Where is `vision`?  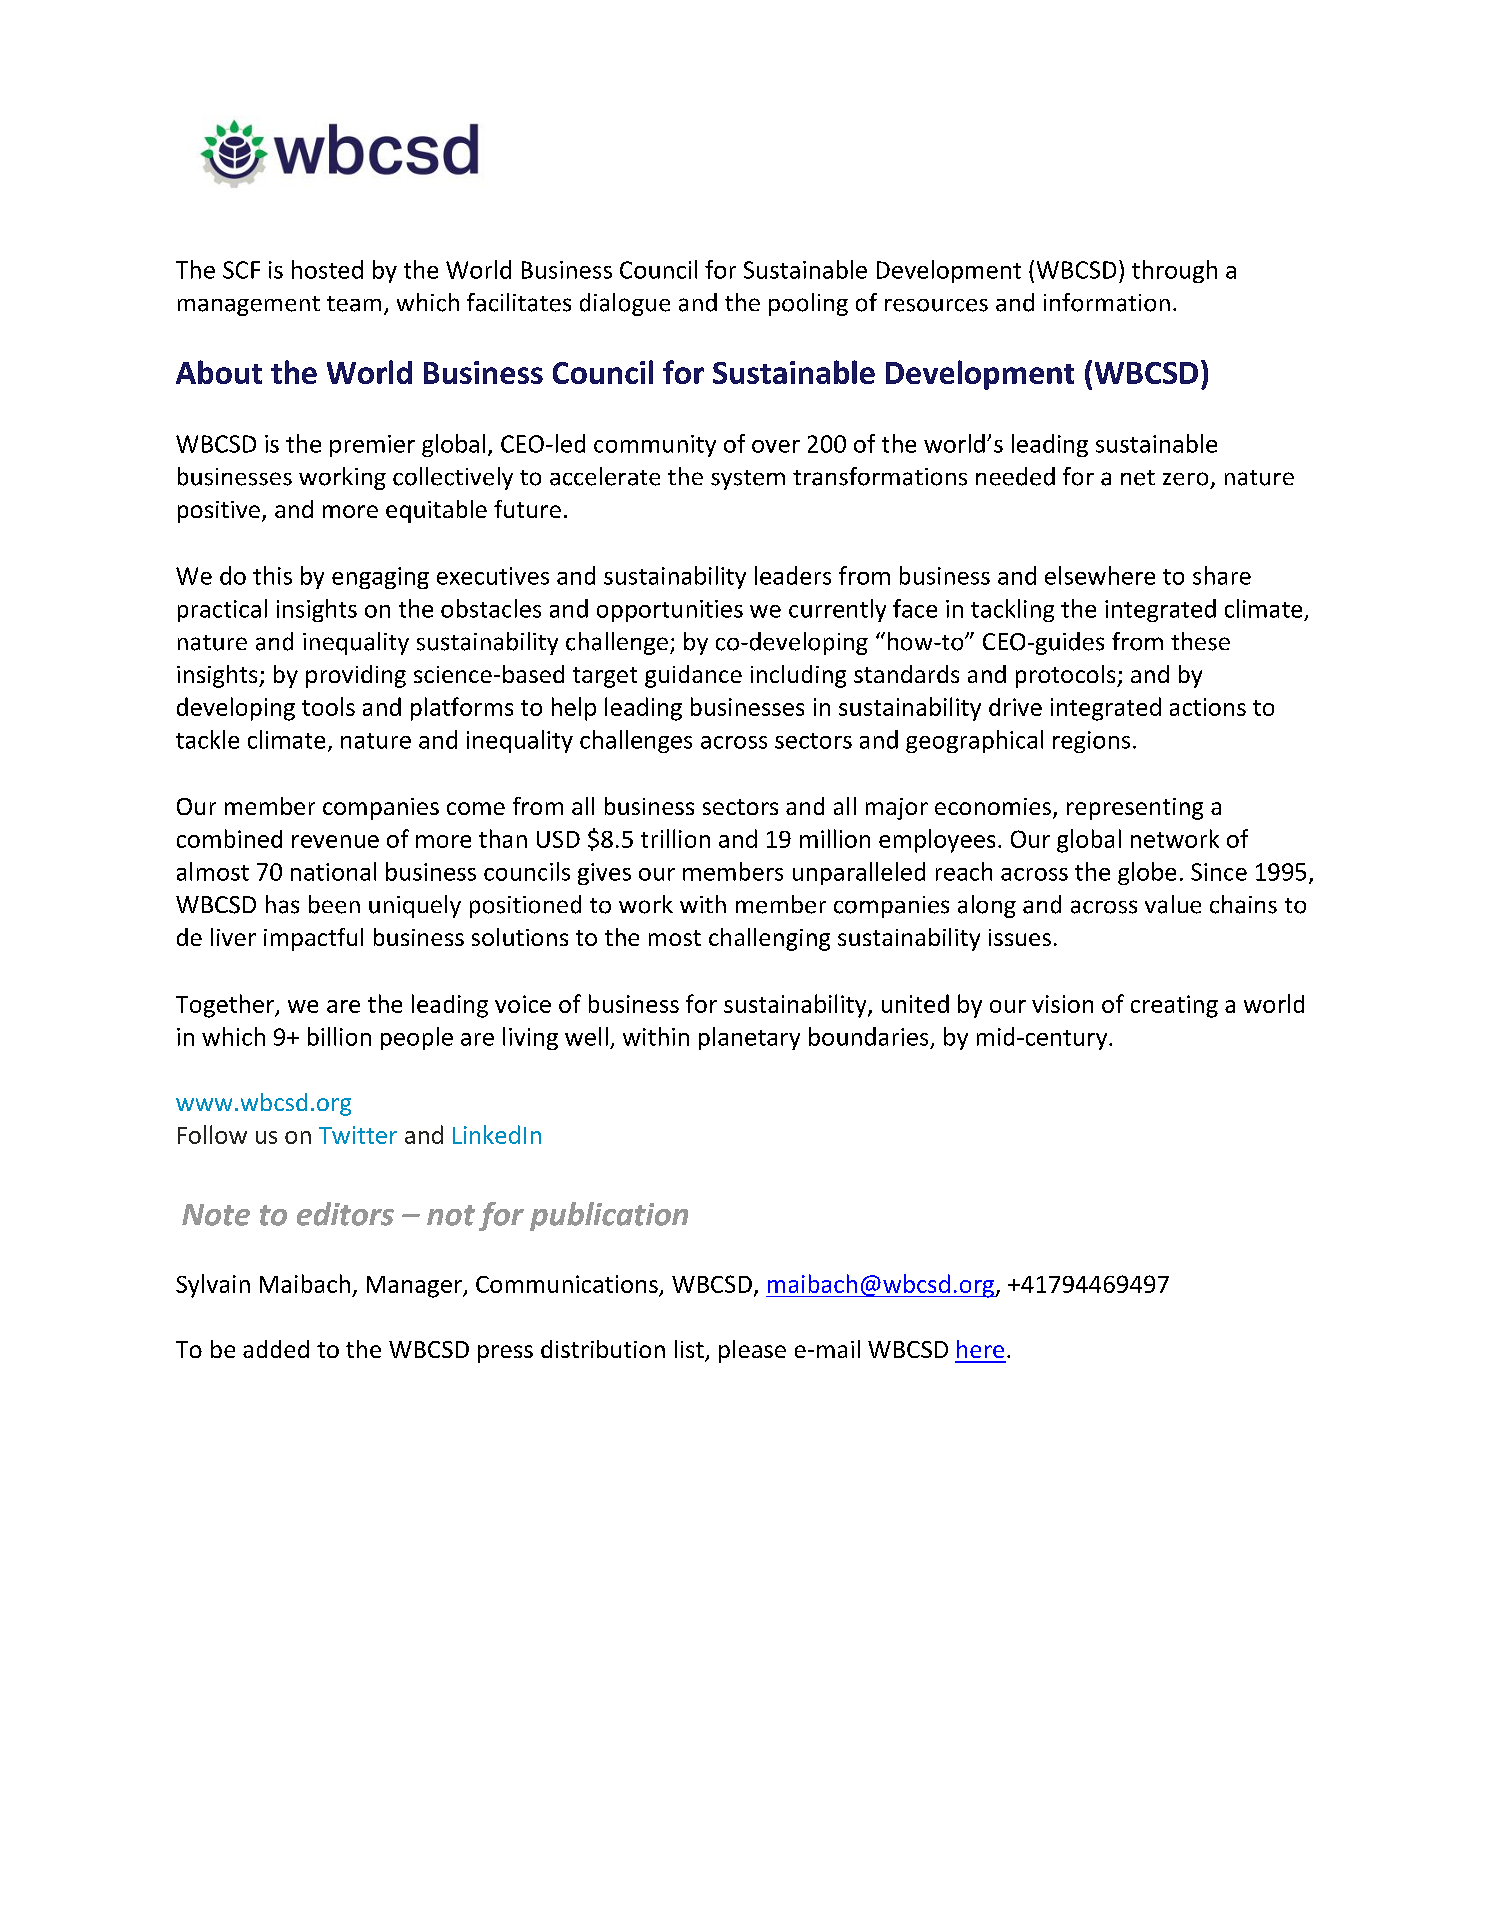 vision is located at coordinates (1062, 1004).
